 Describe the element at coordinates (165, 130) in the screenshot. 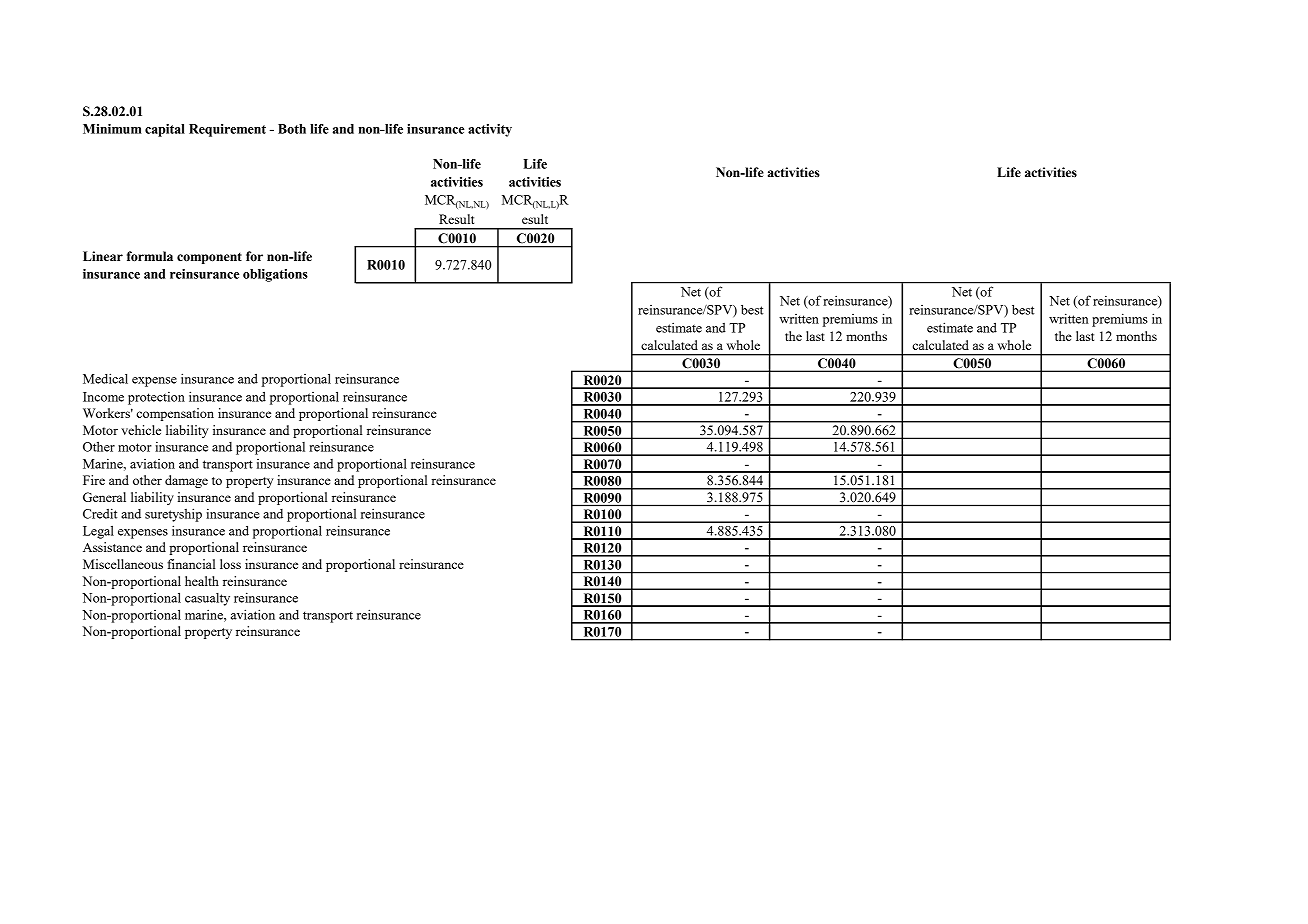

I see `capital` at that location.
